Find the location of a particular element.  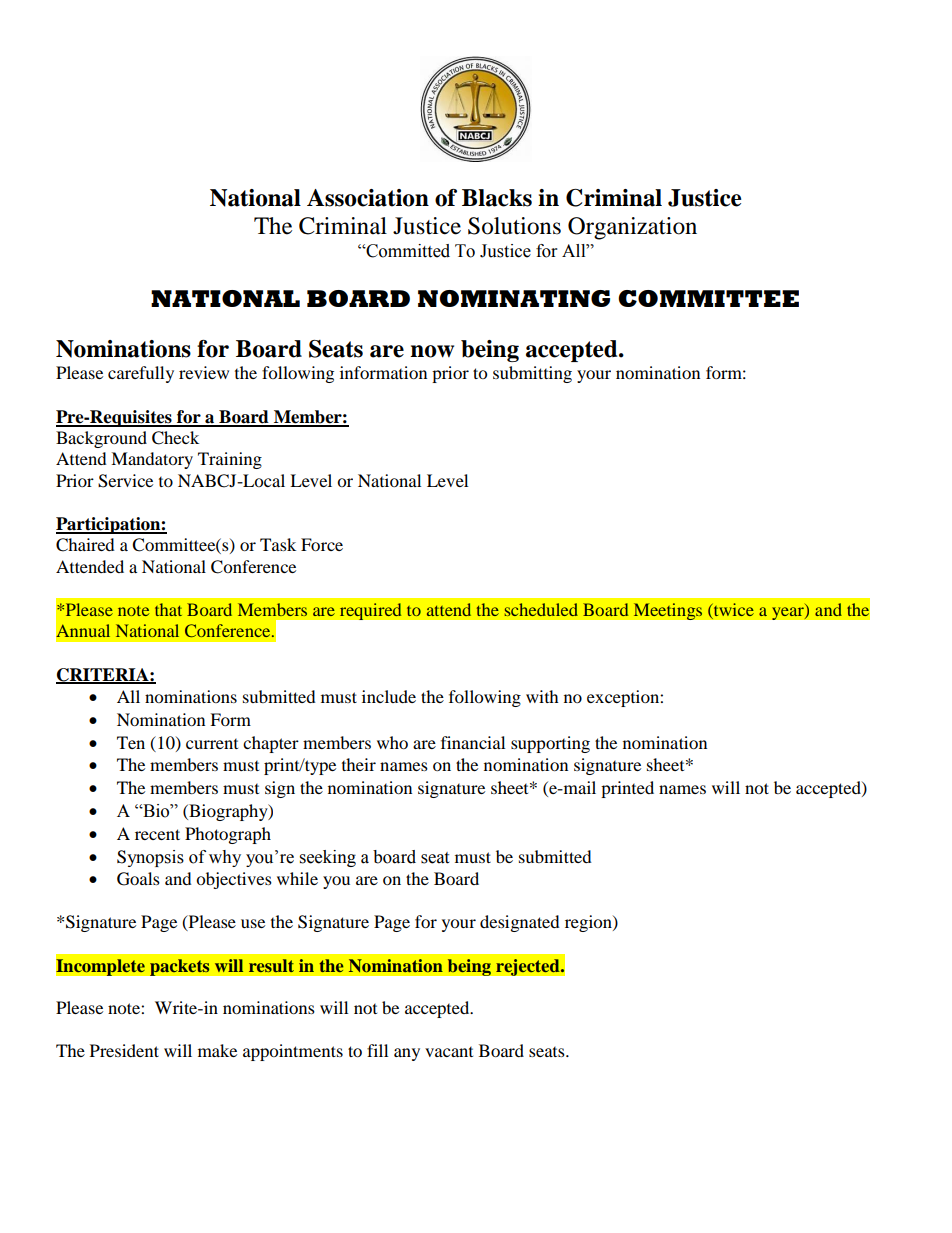

Organization is located at coordinates (632, 228).
